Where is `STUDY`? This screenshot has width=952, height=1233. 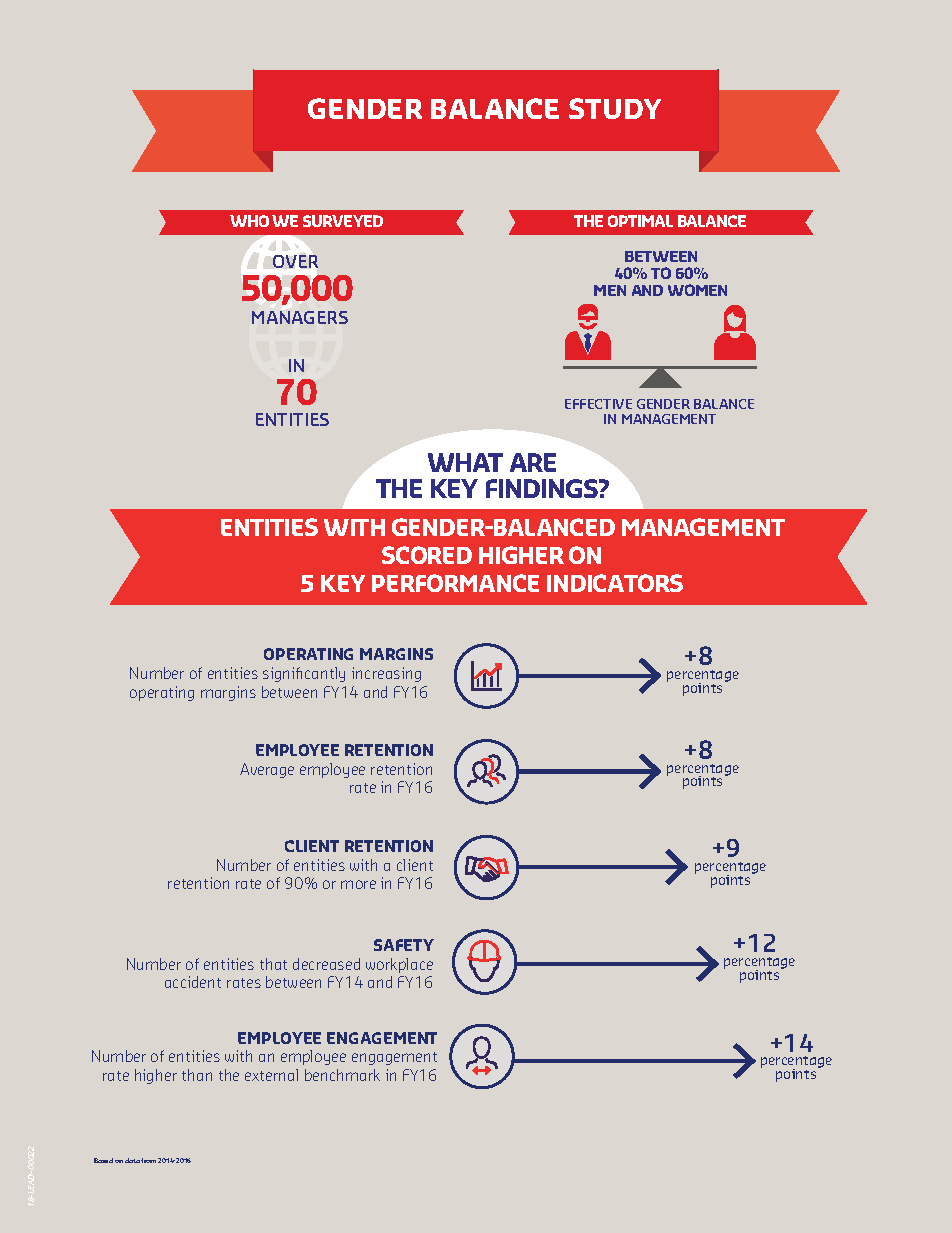
STUDY is located at coordinates (615, 108).
